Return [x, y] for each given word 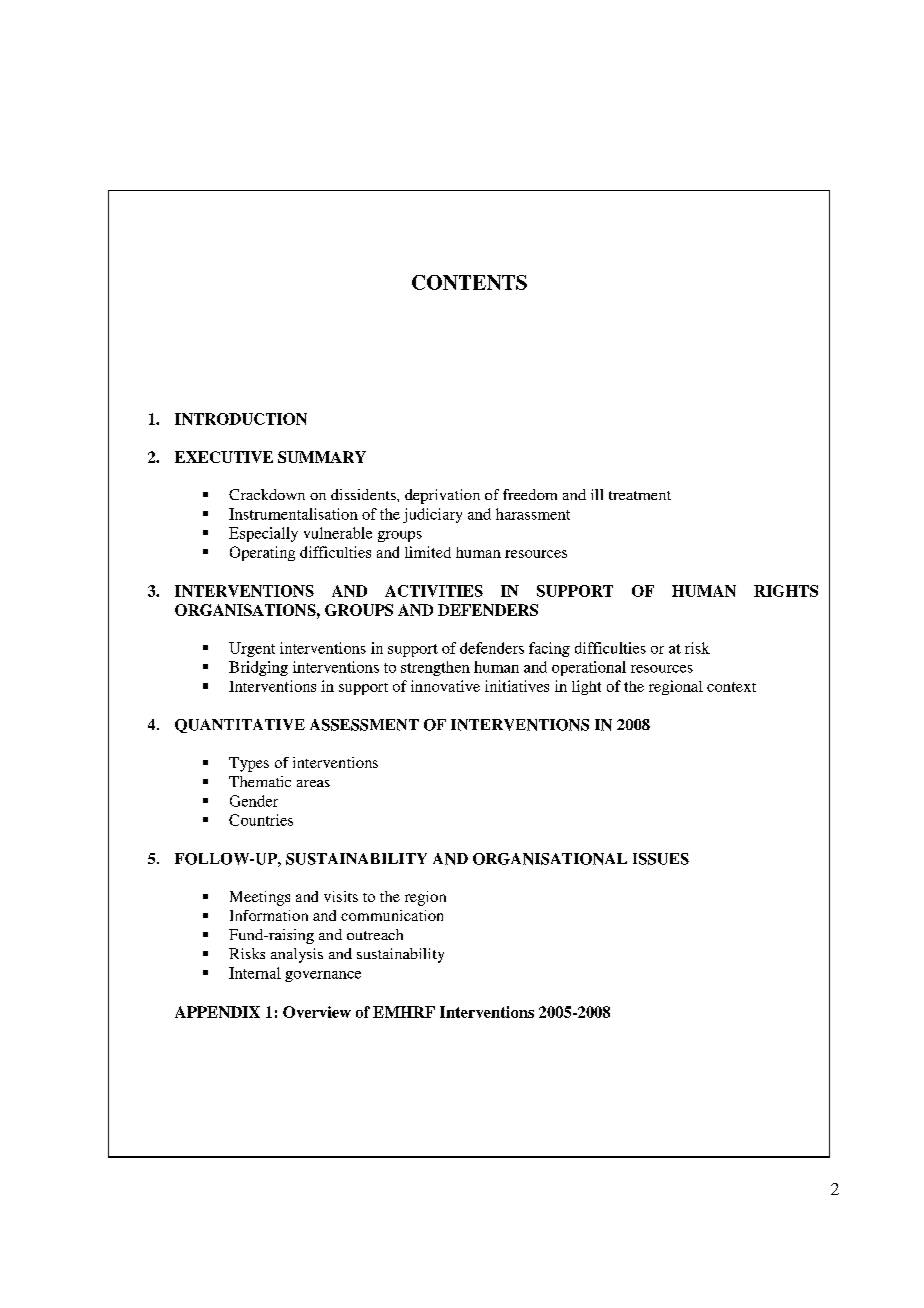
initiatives [517, 686]
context [731, 687]
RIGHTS [786, 591]
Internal [255, 973]
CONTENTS [469, 282]
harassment [533, 514]
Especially [263, 534]
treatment [640, 495]
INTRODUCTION [241, 419]
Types [249, 764]
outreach [375, 934]
